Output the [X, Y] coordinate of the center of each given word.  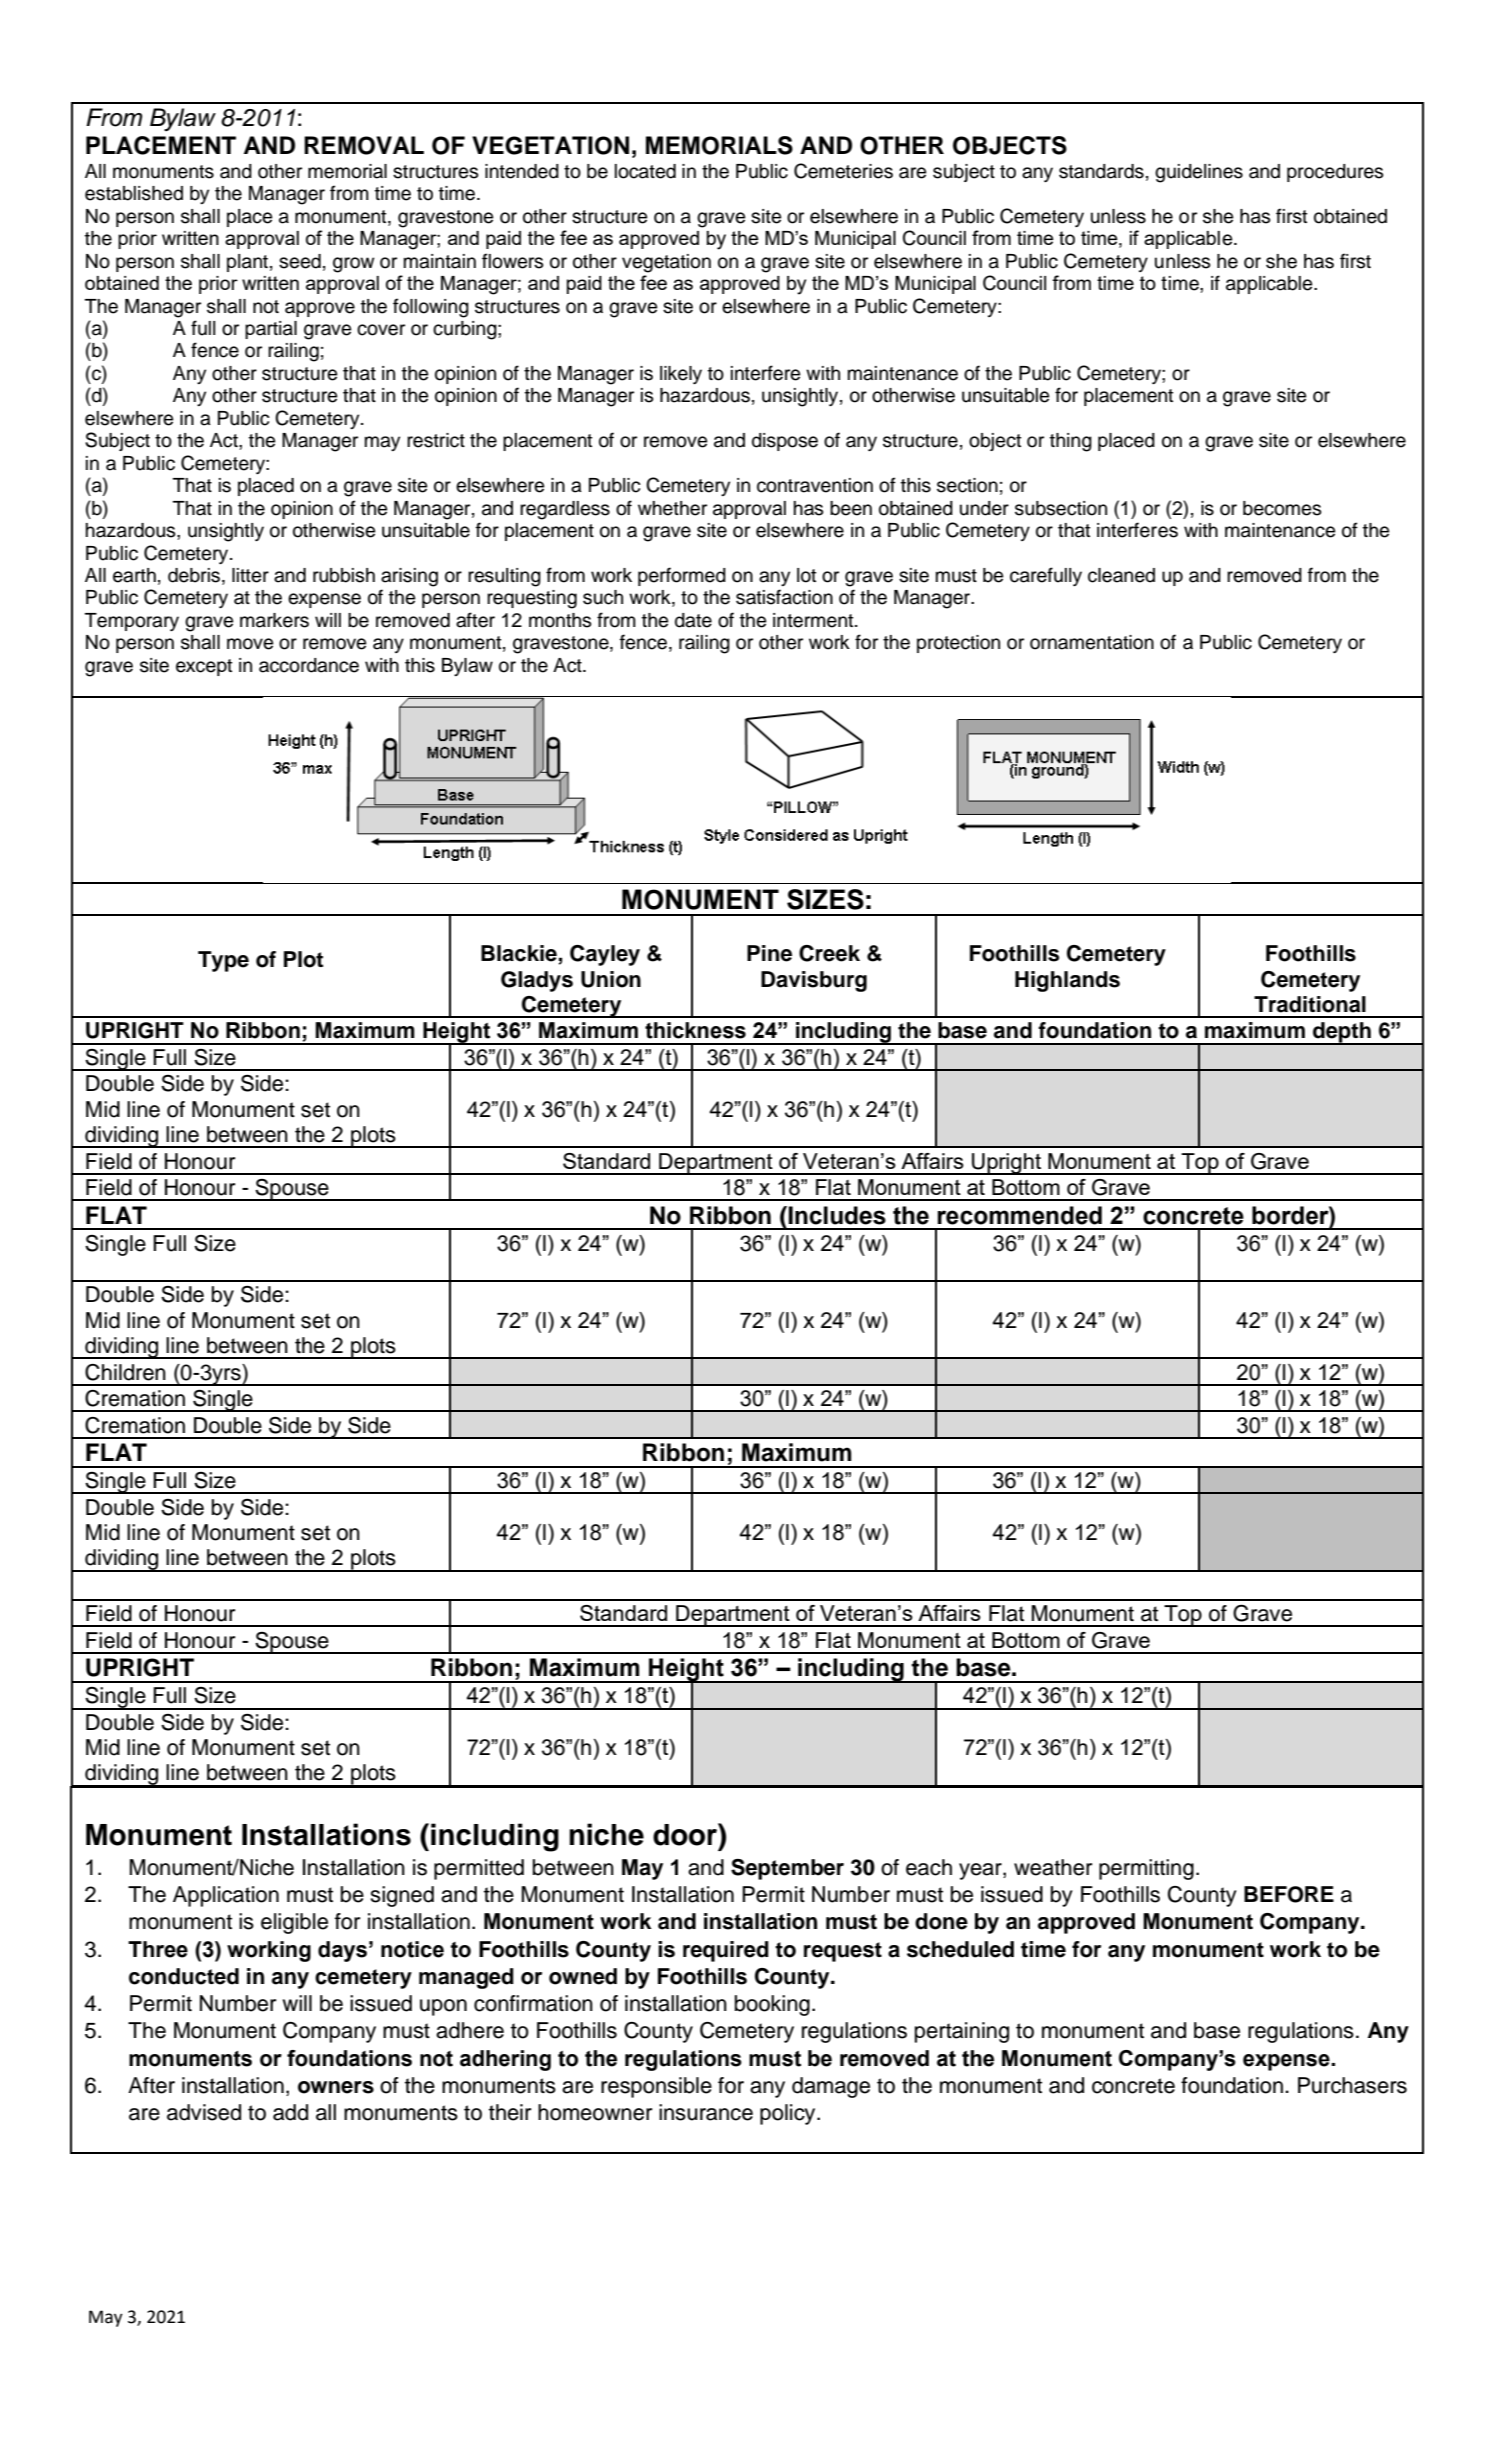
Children [125, 1372]
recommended [1020, 1215]
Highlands [1067, 981]
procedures [1335, 173]
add [290, 2112]
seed [300, 261]
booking [772, 2005]
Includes [837, 1215]
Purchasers [1352, 2085]
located [645, 171]
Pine [769, 953]
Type [223, 961]
